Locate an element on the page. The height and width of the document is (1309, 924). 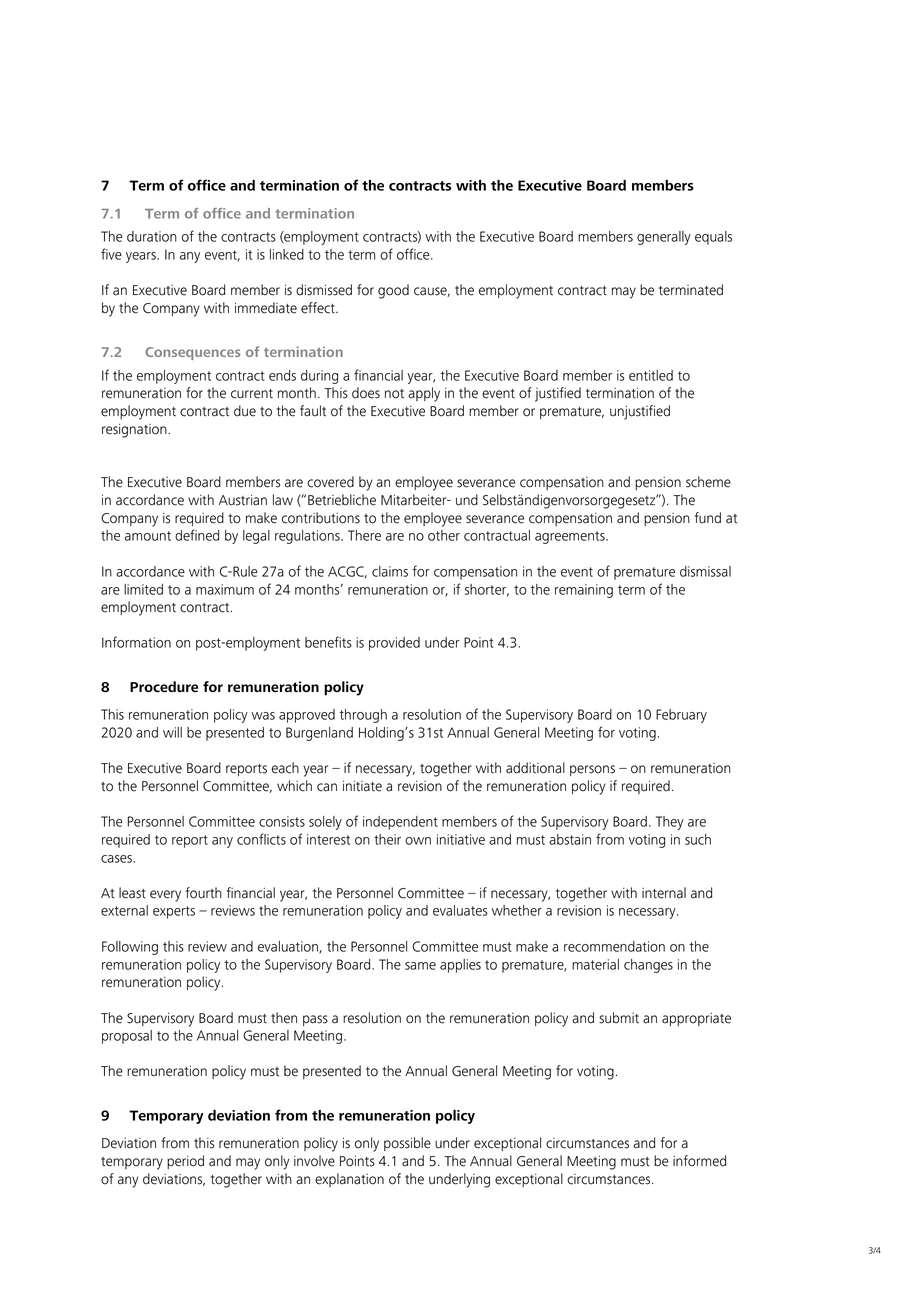
period is located at coordinates (185, 1162).
